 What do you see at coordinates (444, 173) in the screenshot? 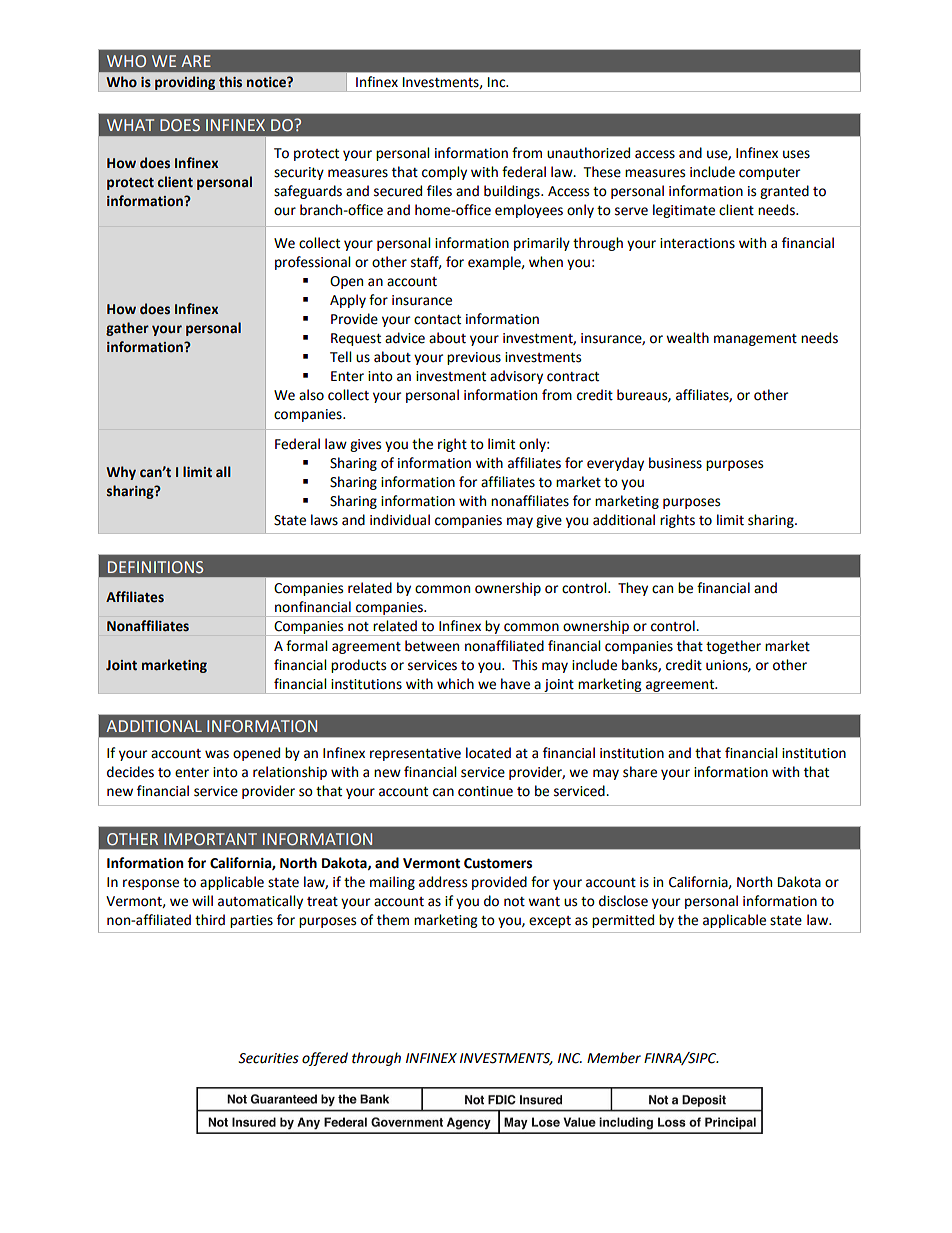
I see `comply` at bounding box center [444, 173].
